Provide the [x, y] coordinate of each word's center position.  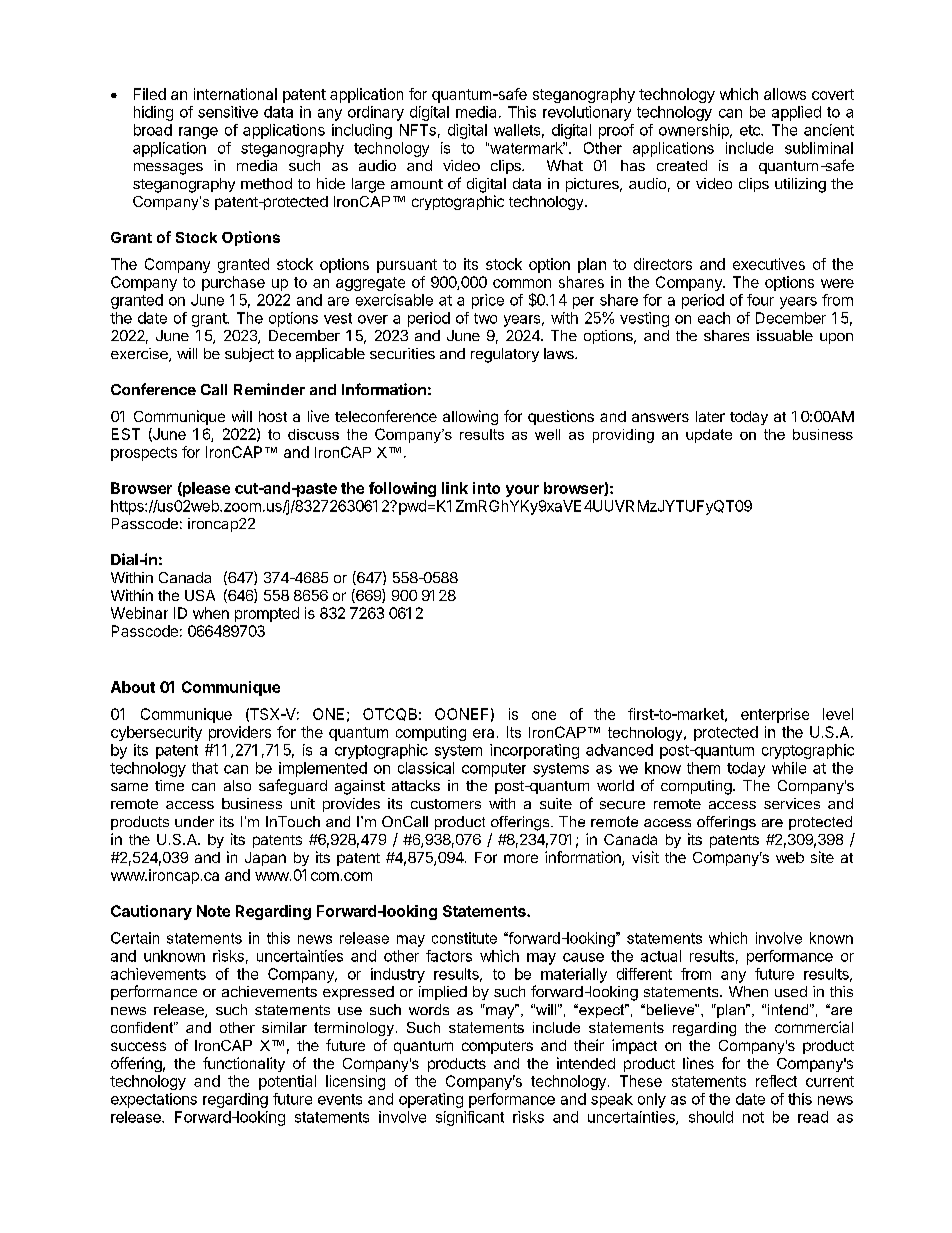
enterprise [775, 715]
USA [200, 595]
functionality [244, 1064]
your [522, 491]
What [565, 165]
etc [751, 130]
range [198, 133]
